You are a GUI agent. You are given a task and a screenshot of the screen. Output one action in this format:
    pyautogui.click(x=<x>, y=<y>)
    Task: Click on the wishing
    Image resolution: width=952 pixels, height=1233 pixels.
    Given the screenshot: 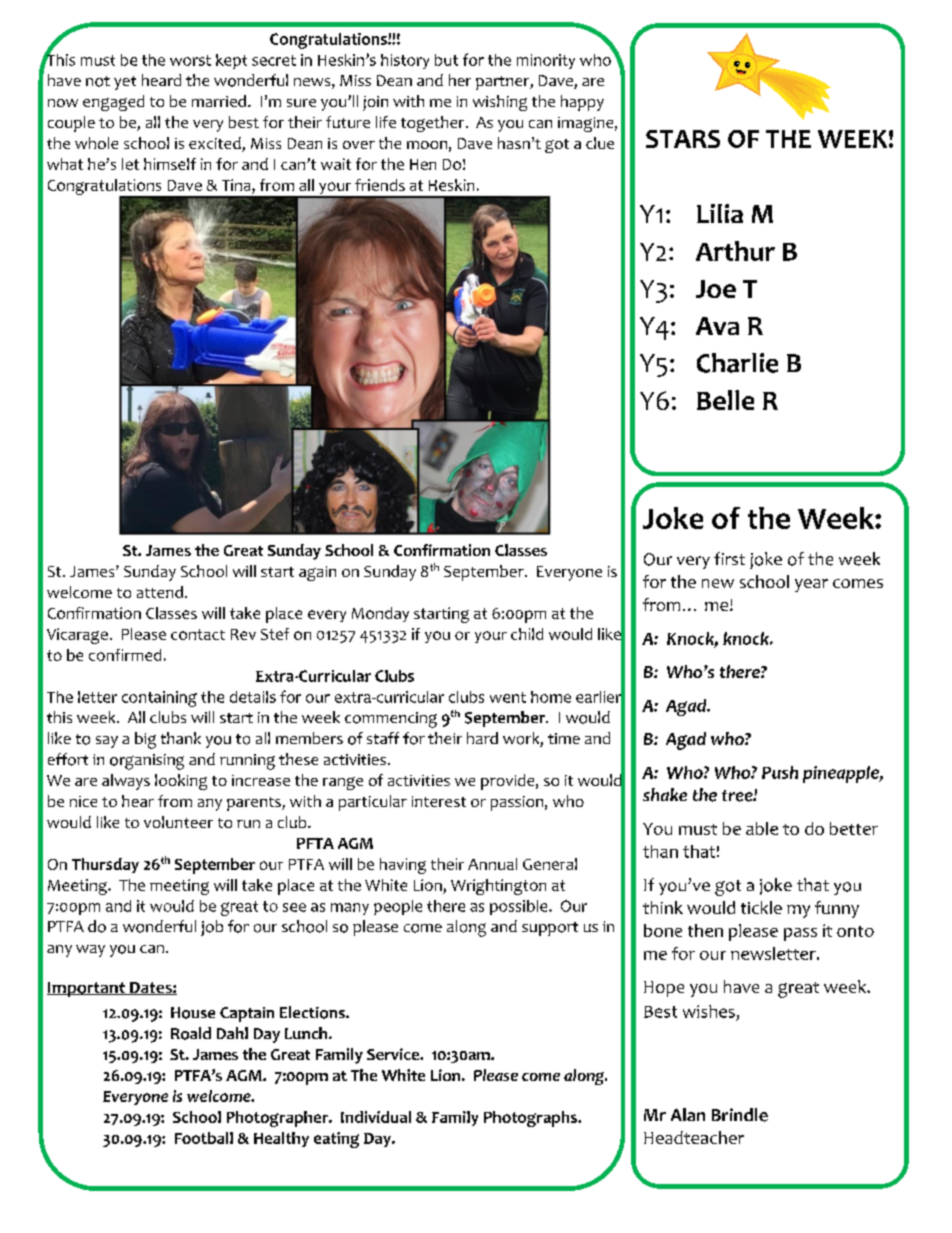 What is the action you would take?
    pyautogui.click(x=500, y=103)
